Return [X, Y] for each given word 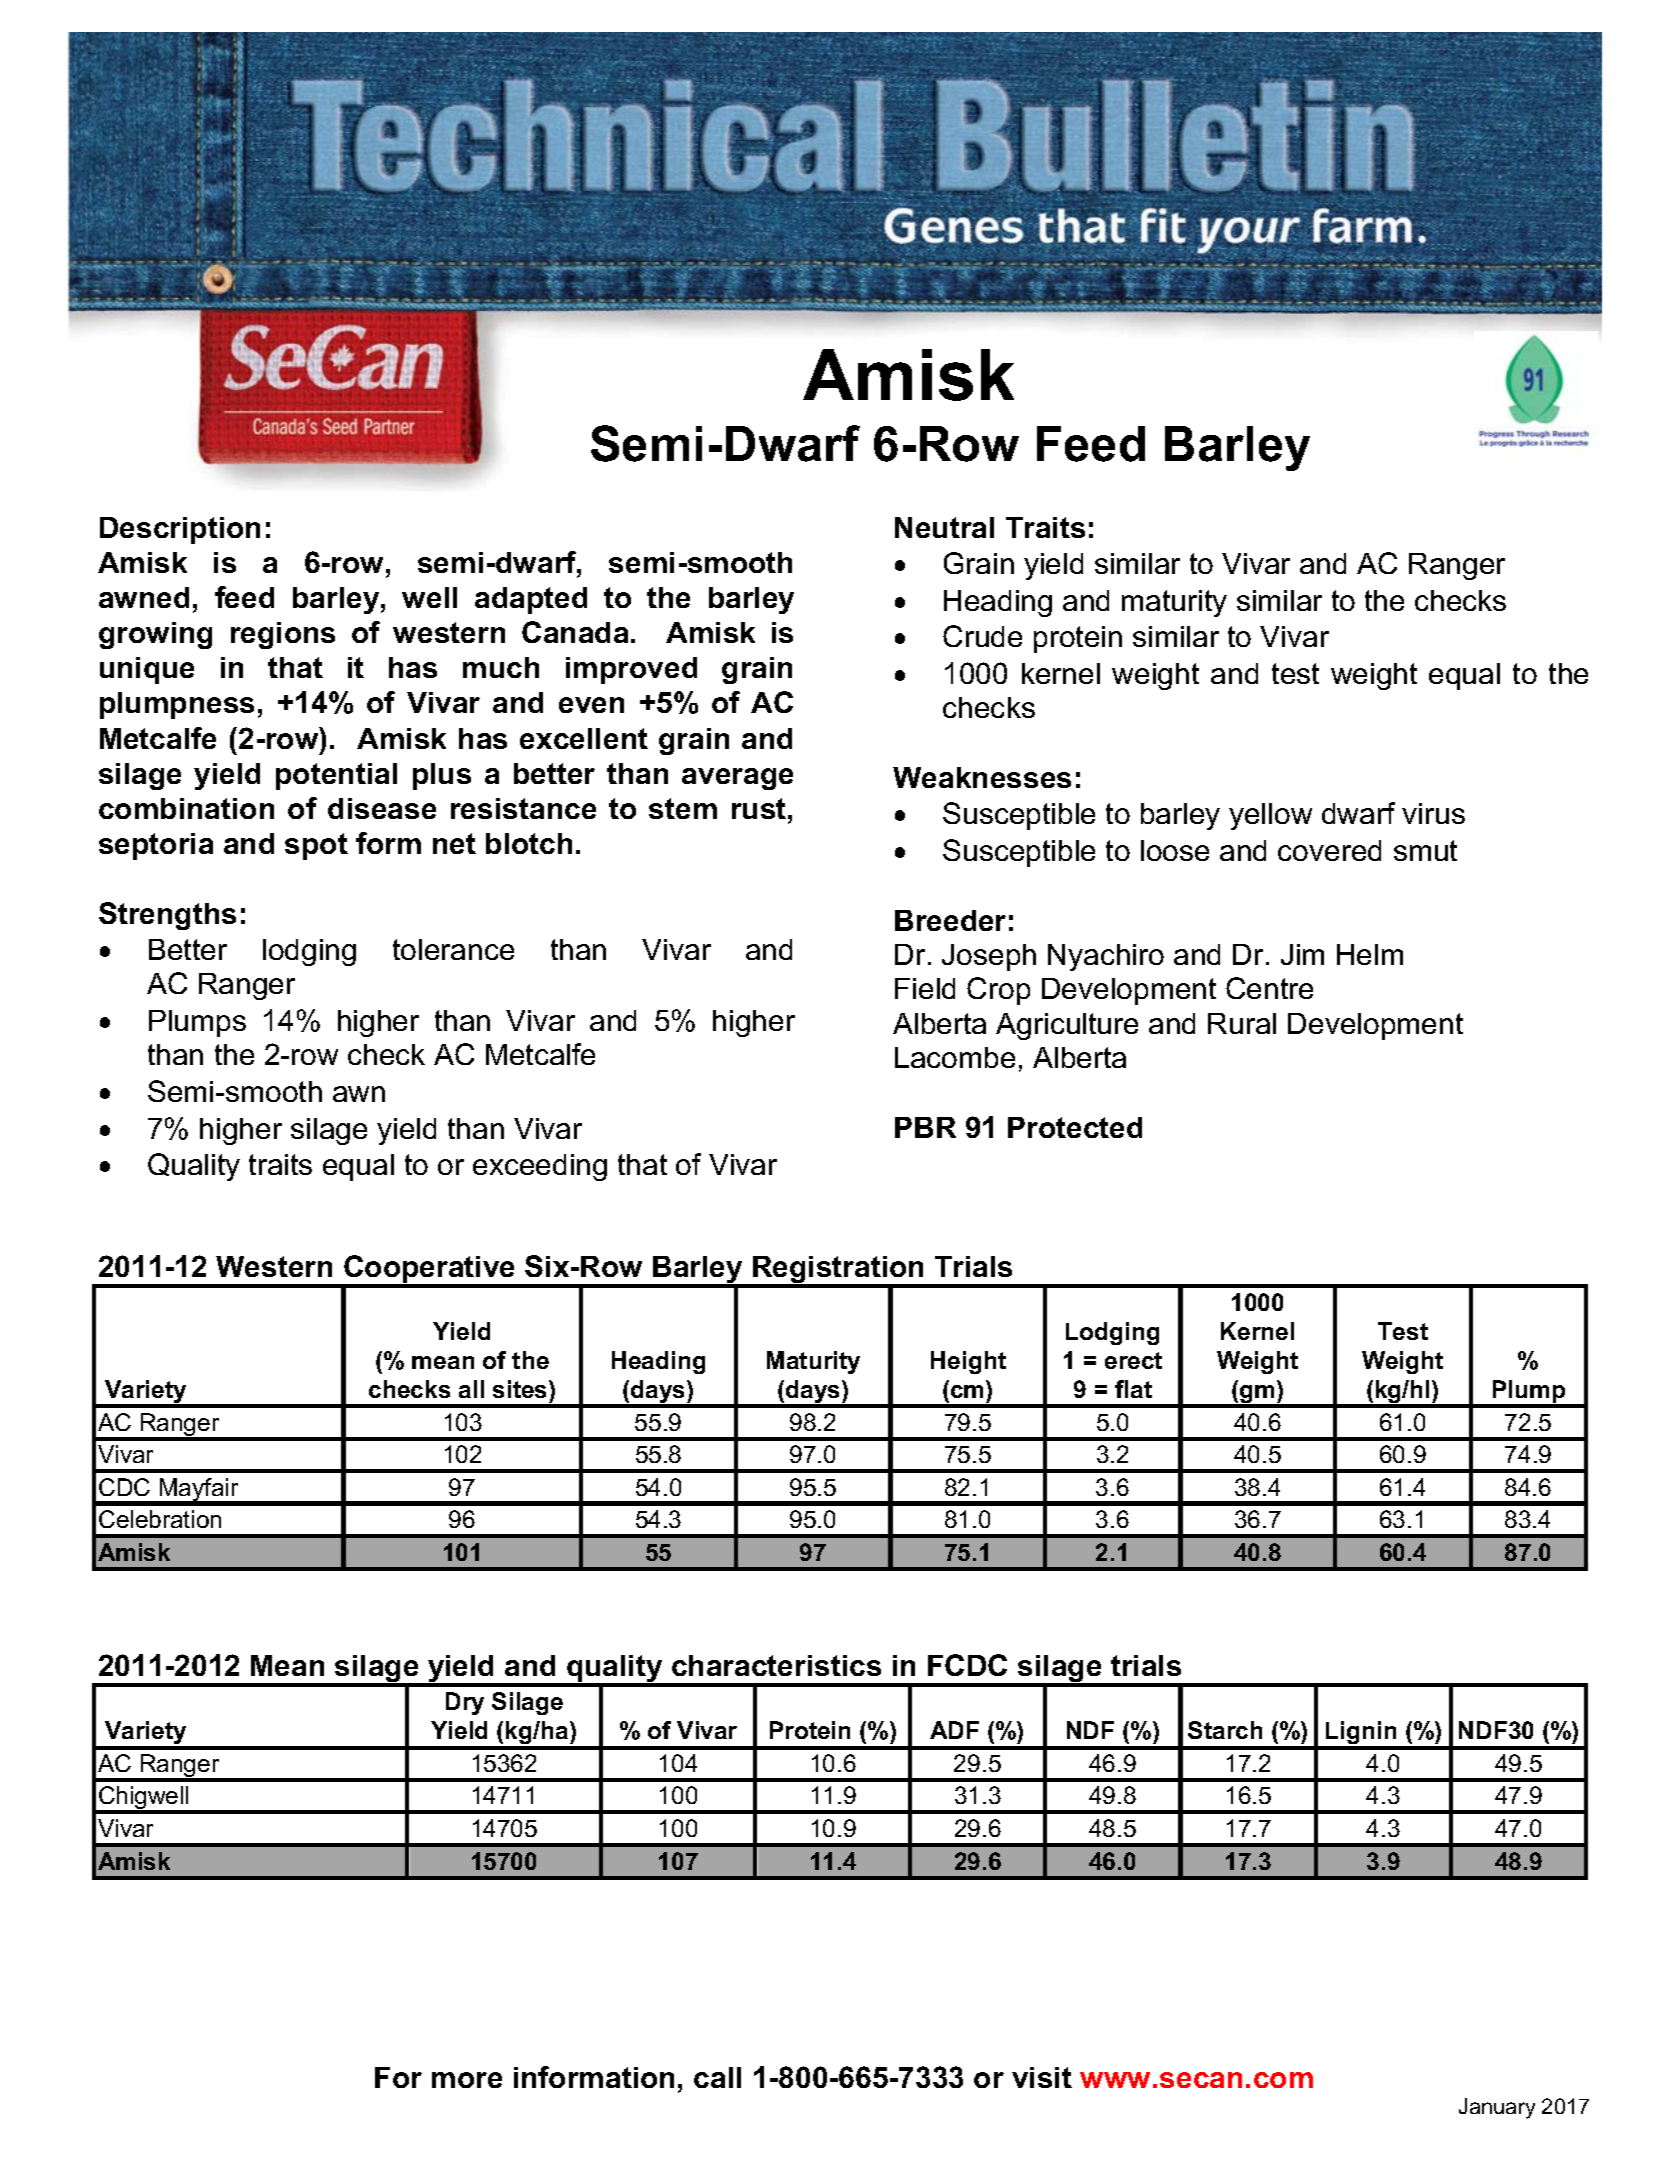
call [717, 2077]
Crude [982, 636]
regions [283, 635]
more [467, 2080]
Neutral [944, 527]
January [1497, 2108]
